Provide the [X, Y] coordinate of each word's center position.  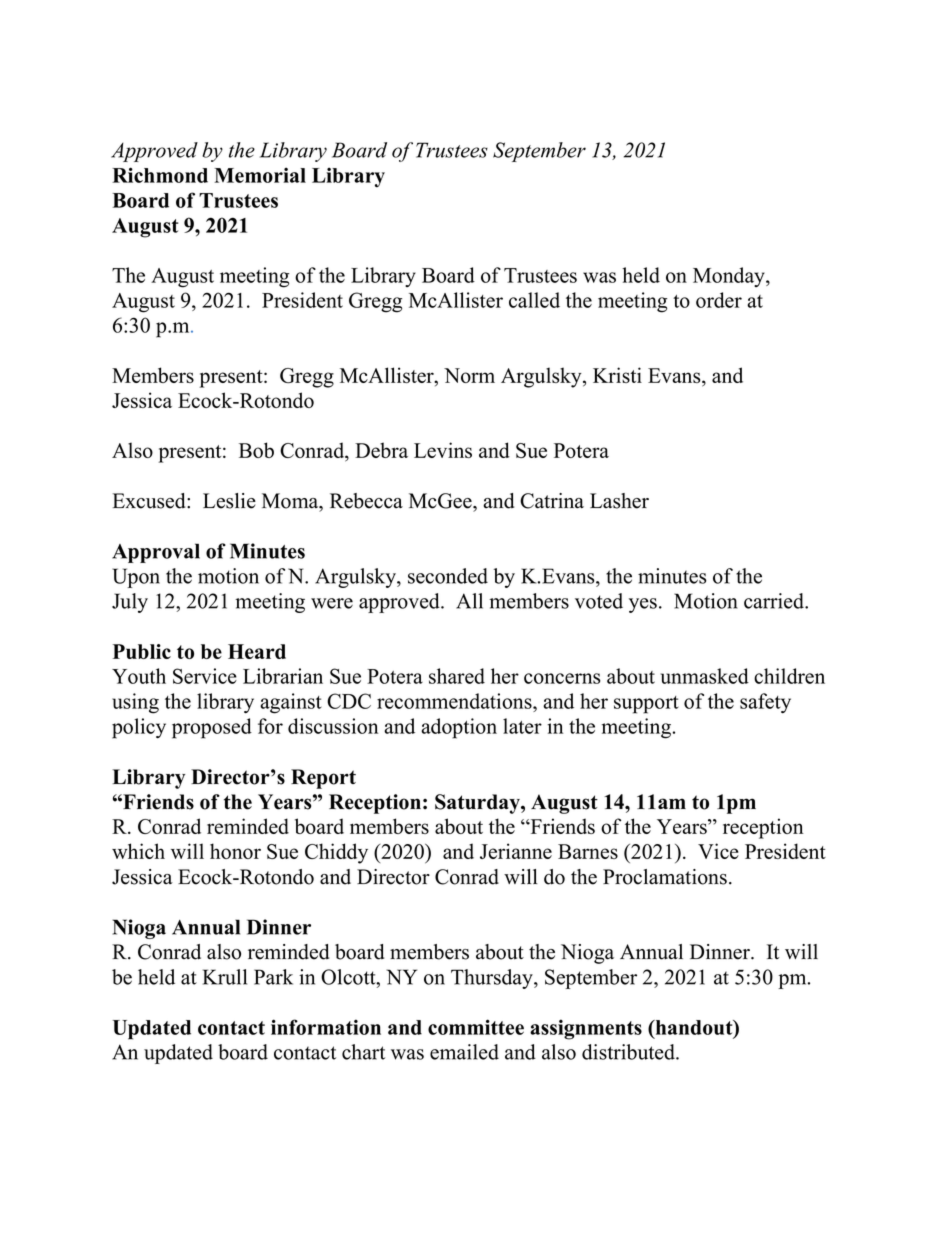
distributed [629, 1052]
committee [476, 1027]
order [719, 300]
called [534, 300]
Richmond [160, 175]
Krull [225, 977]
